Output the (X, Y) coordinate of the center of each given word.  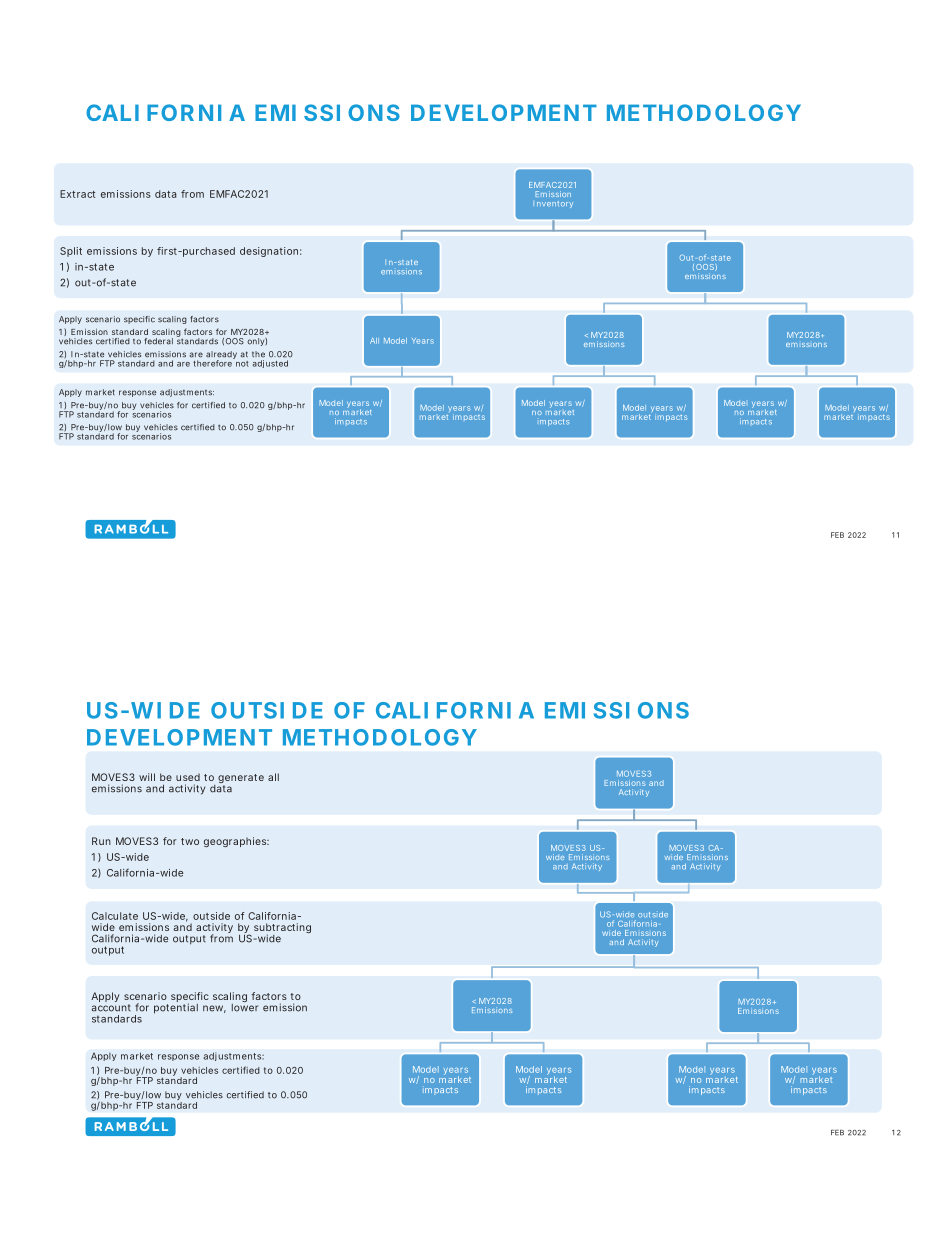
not (241, 362)
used (188, 777)
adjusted (270, 364)
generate (241, 780)
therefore (213, 362)
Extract (78, 194)
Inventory (553, 204)
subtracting (282, 929)
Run (101, 841)
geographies (236, 842)
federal (158, 341)
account (111, 1008)
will (147, 777)
